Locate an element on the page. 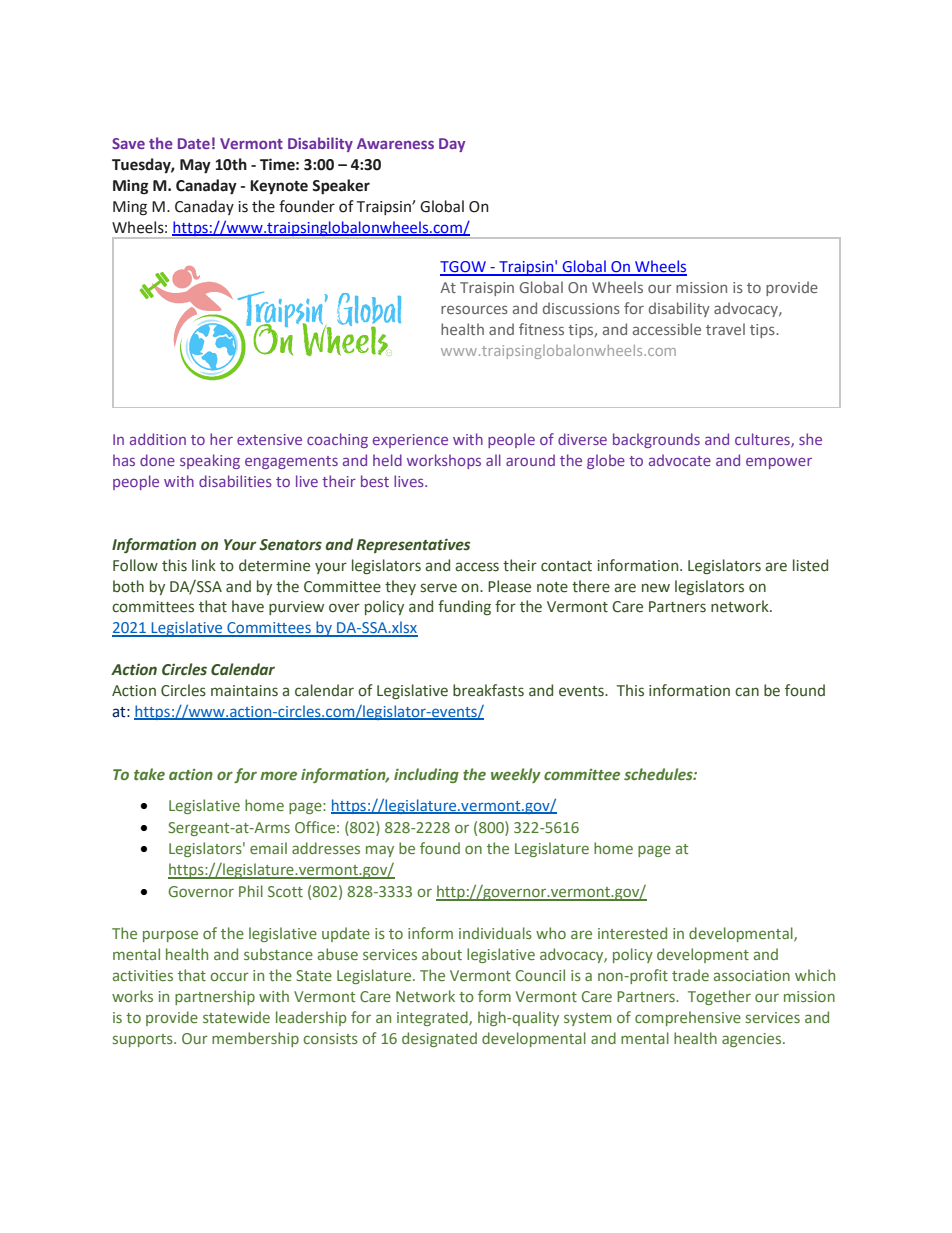  cultures is located at coordinates (763, 440).
